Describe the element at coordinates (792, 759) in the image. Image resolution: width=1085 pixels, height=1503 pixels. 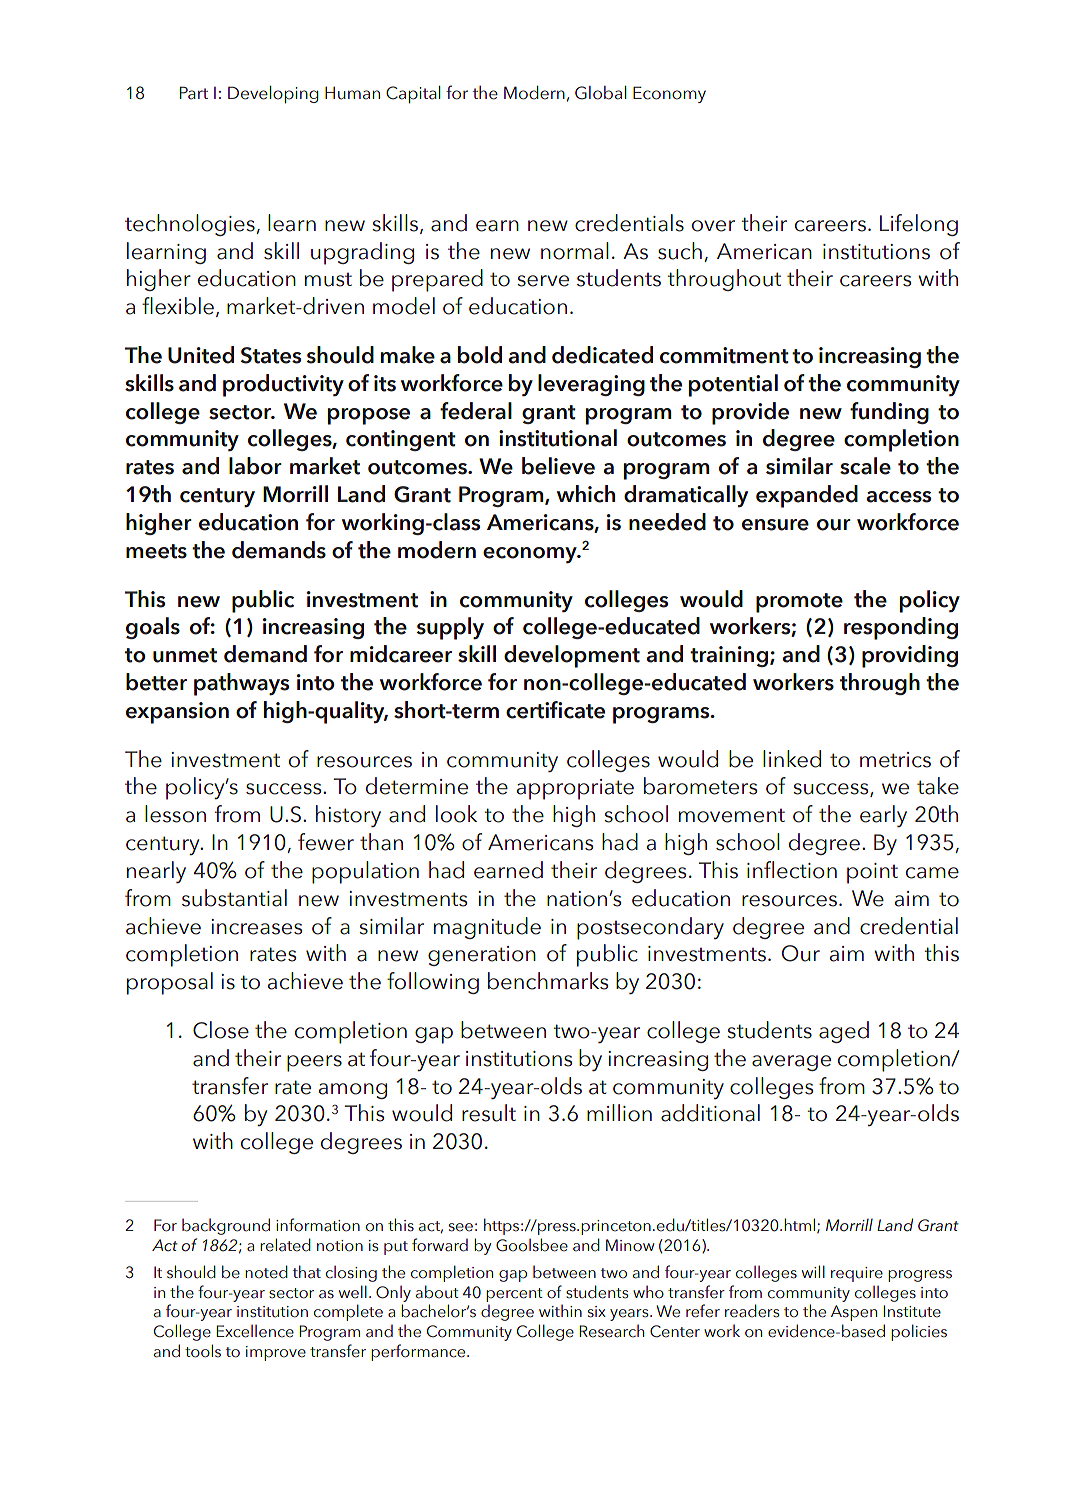
I see `linked` at that location.
